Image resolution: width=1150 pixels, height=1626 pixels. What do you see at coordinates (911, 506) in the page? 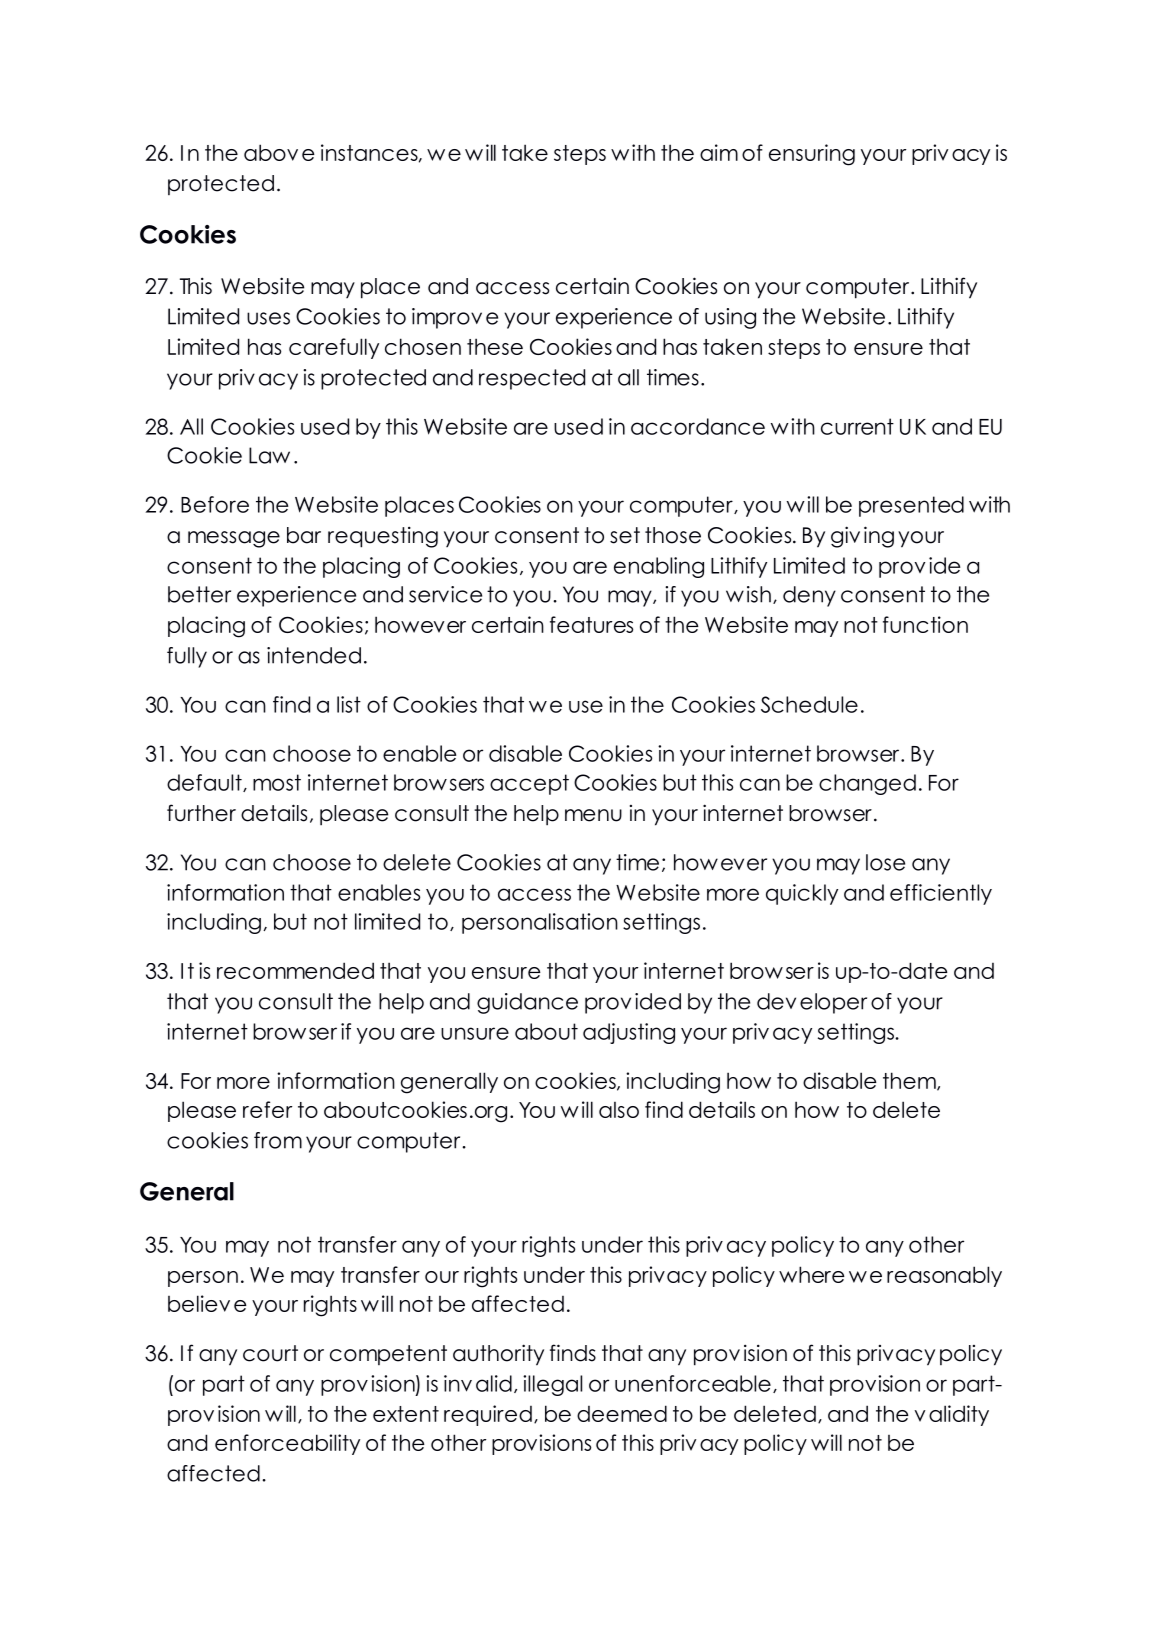
I see `presented` at bounding box center [911, 506].
